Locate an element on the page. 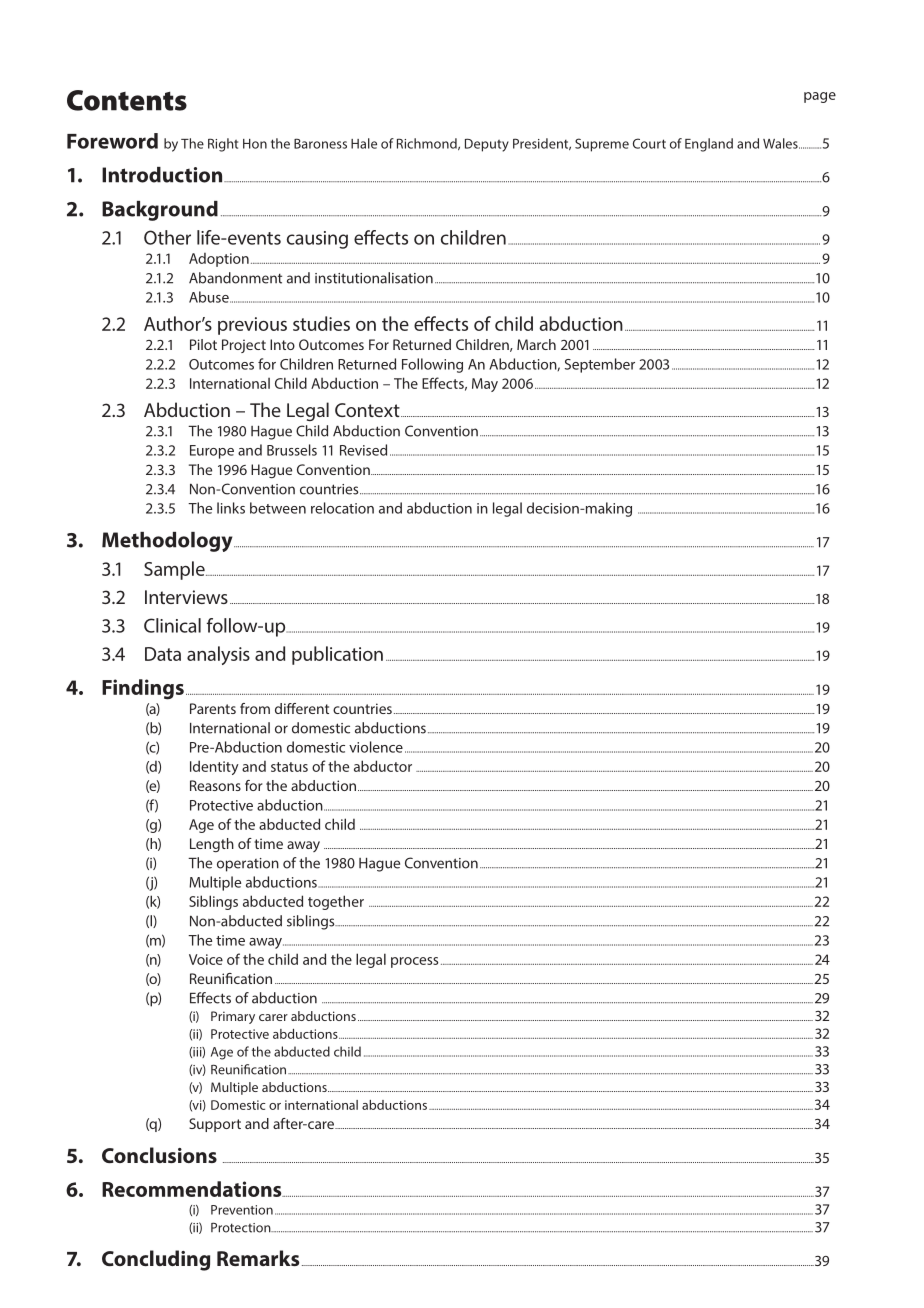 The width and height of the document is (924, 1308). Length is located at coordinates (212, 845).
